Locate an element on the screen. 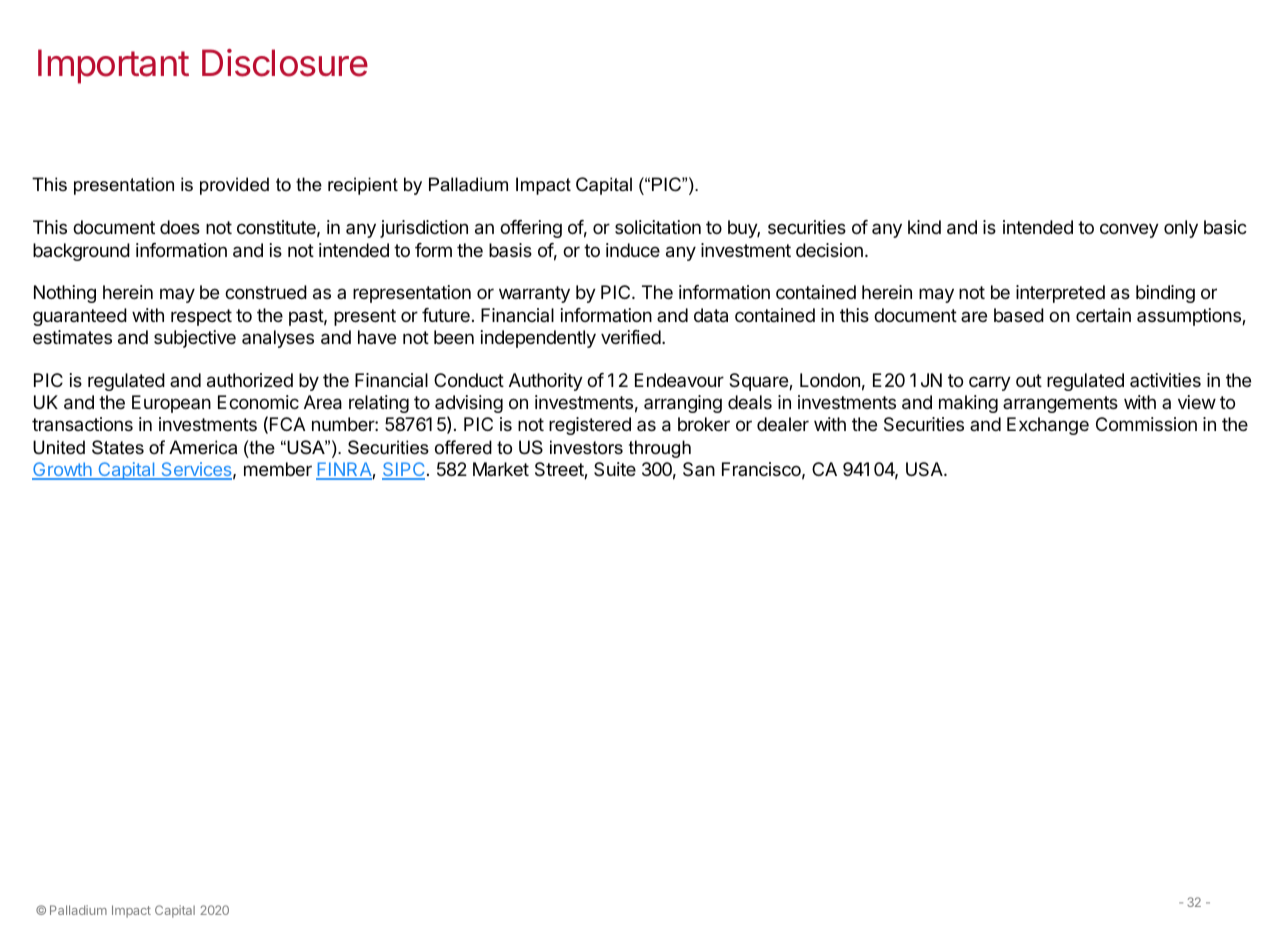 The height and width of the screenshot is (932, 1288). solicitation is located at coordinates (658, 227).
